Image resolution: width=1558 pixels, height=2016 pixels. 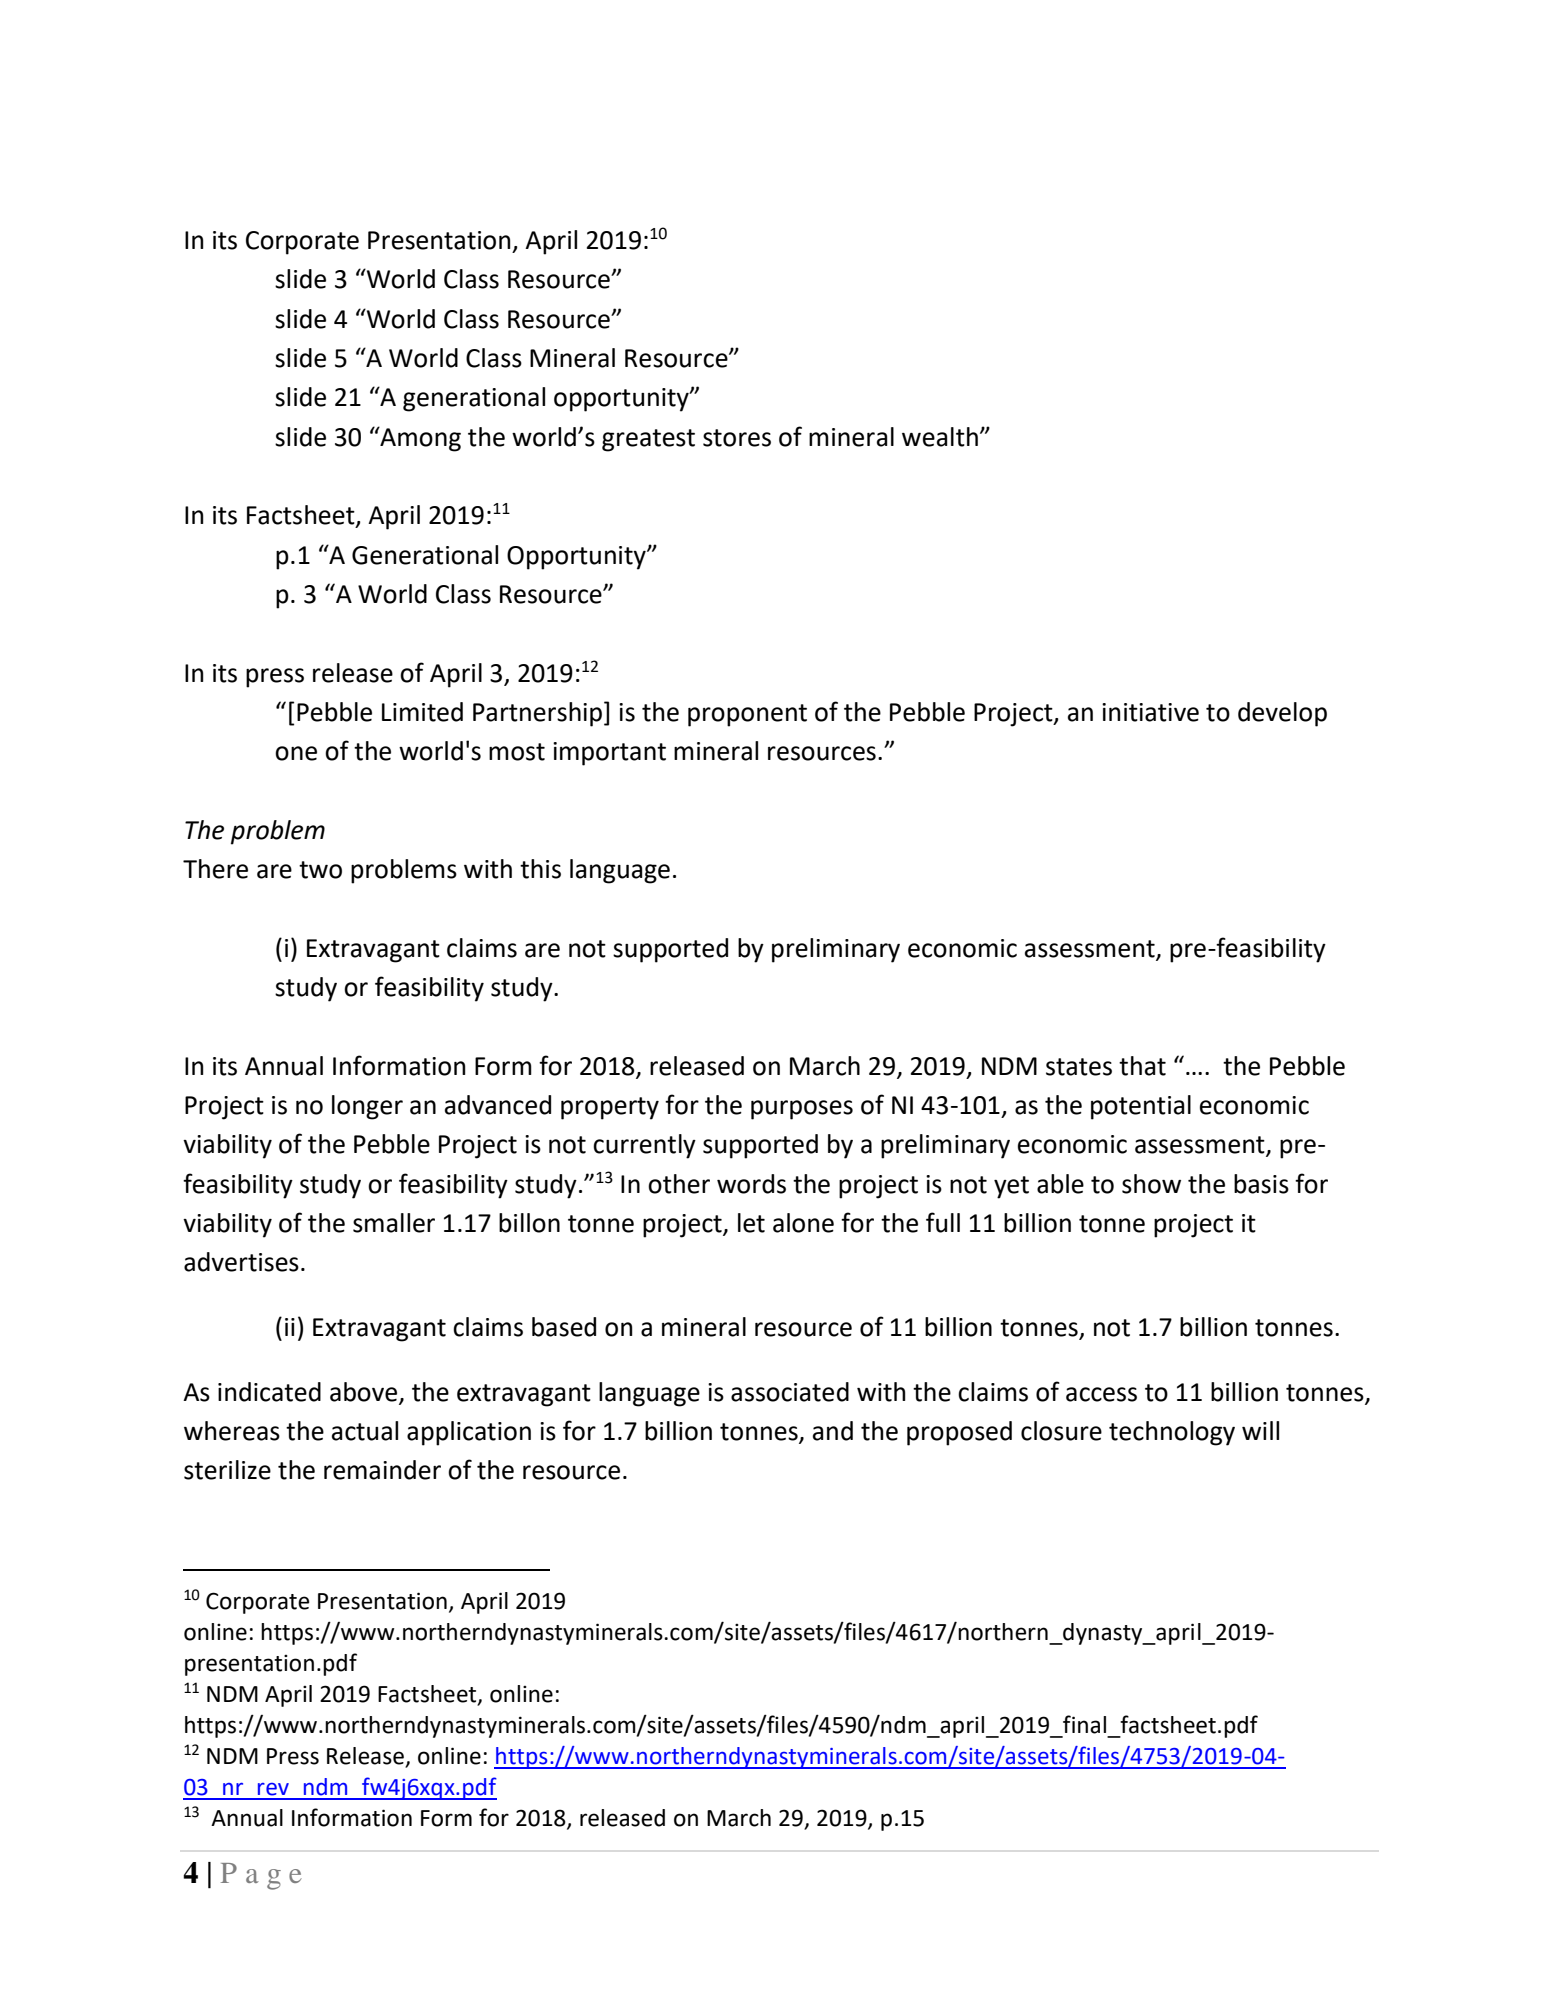 What do you see at coordinates (365, 1431) in the screenshot?
I see `actual` at bounding box center [365, 1431].
